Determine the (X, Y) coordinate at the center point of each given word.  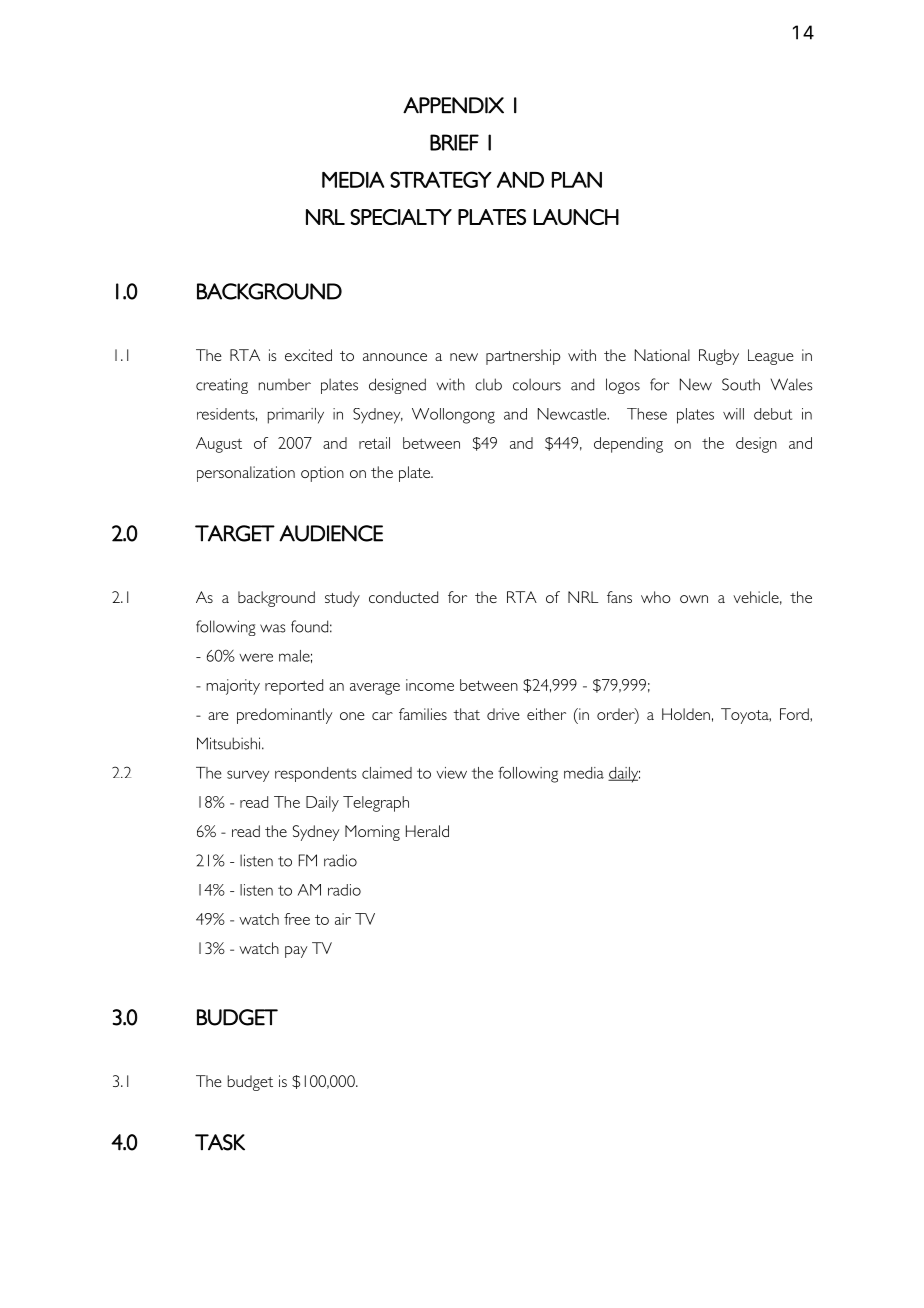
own (694, 599)
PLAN (577, 180)
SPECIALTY (401, 217)
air (343, 919)
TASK (220, 1142)
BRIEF (454, 142)
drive (503, 714)
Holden (686, 714)
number (285, 385)
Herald (427, 831)
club (488, 384)
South (741, 384)
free (297, 919)
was (273, 628)
